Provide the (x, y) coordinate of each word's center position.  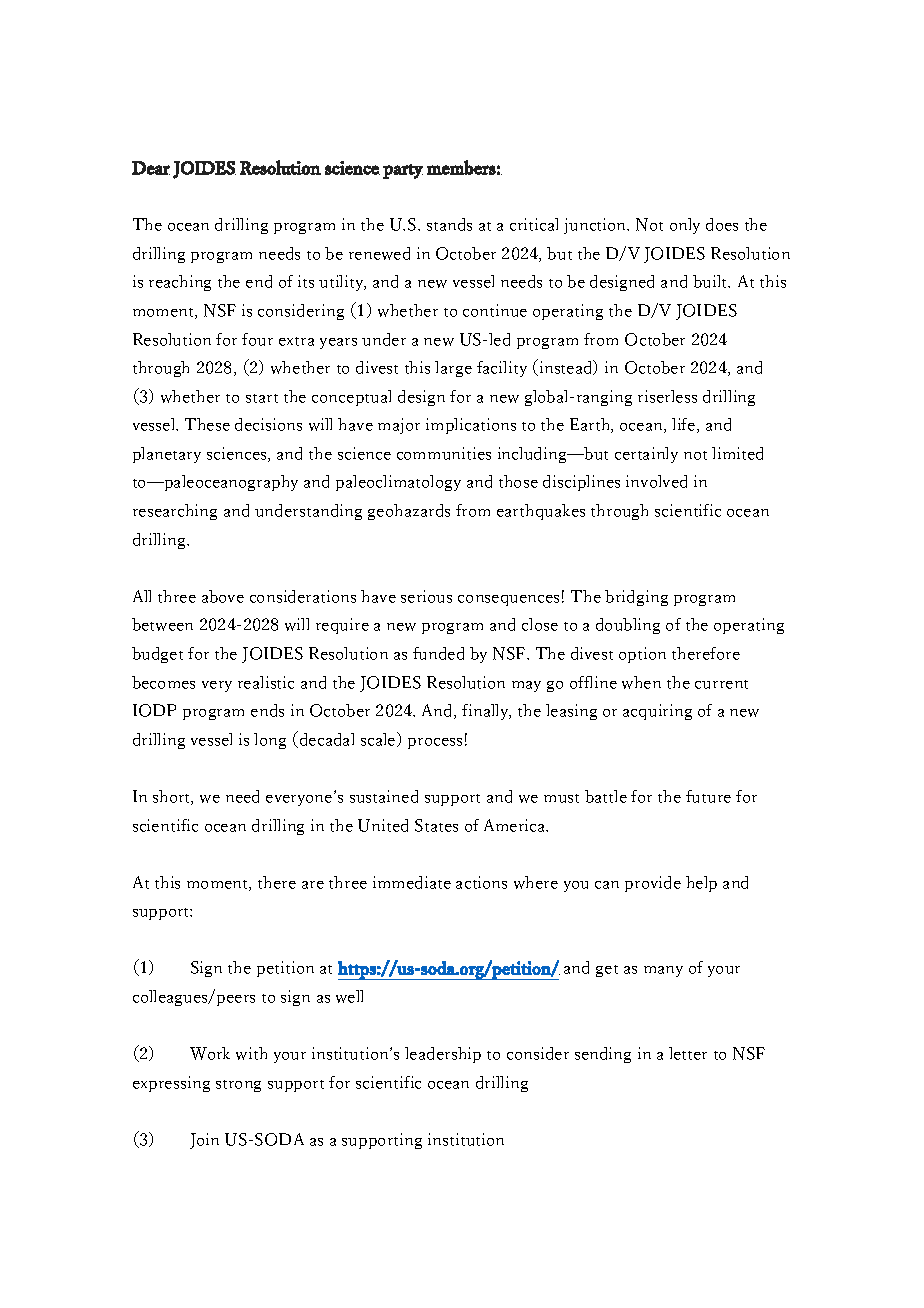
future (708, 796)
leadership (443, 1055)
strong (238, 1086)
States (436, 825)
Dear (151, 168)
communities (444, 453)
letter (688, 1053)
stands (449, 224)
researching (175, 512)
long (270, 741)
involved (656, 481)
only (685, 226)
